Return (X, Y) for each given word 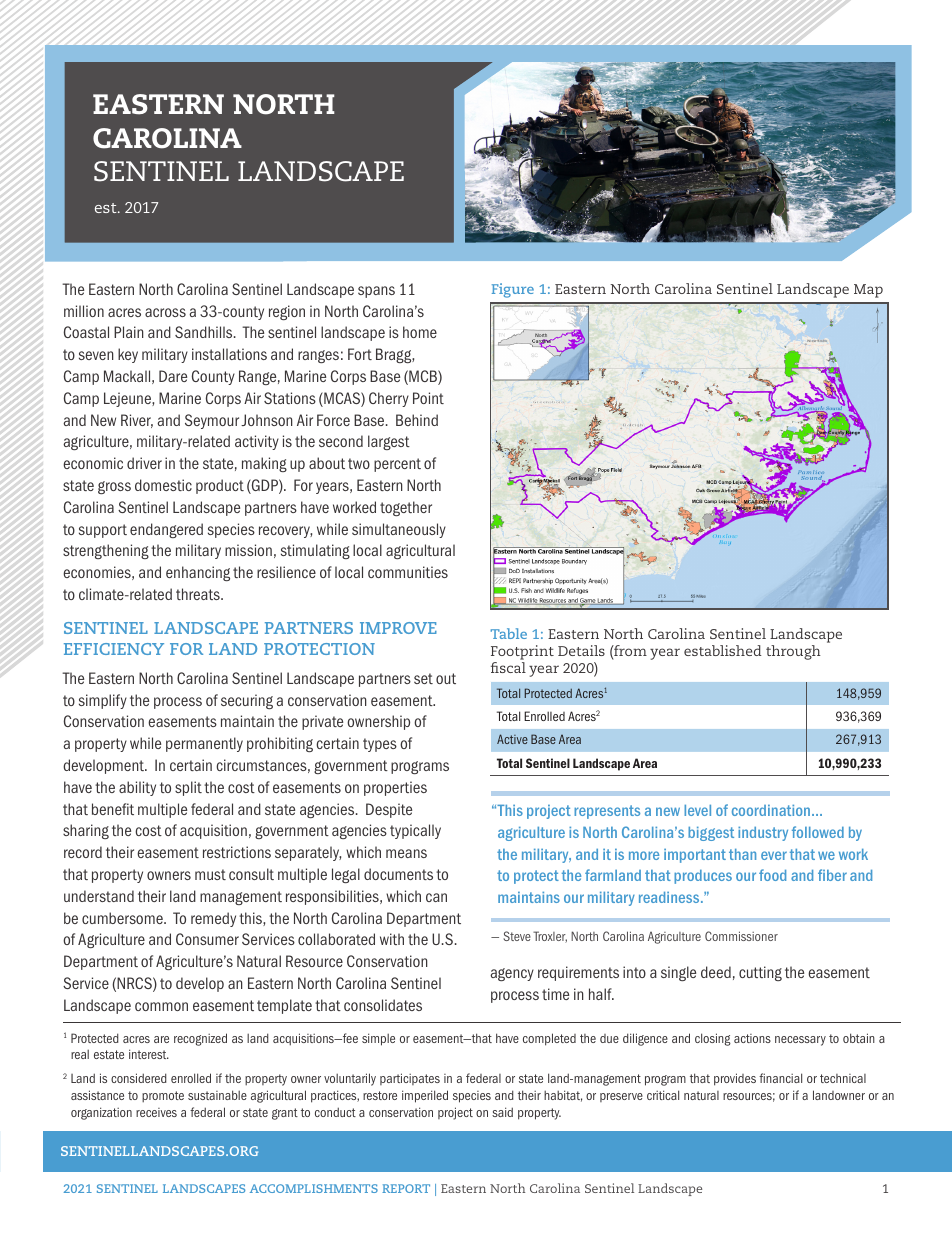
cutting (760, 973)
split (188, 788)
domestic (163, 485)
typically (415, 831)
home (420, 332)
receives (156, 1112)
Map (868, 291)
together (406, 508)
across (165, 312)
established (723, 650)
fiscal (508, 667)
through (793, 652)
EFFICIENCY (114, 649)
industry (763, 834)
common (161, 1006)
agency (512, 974)
